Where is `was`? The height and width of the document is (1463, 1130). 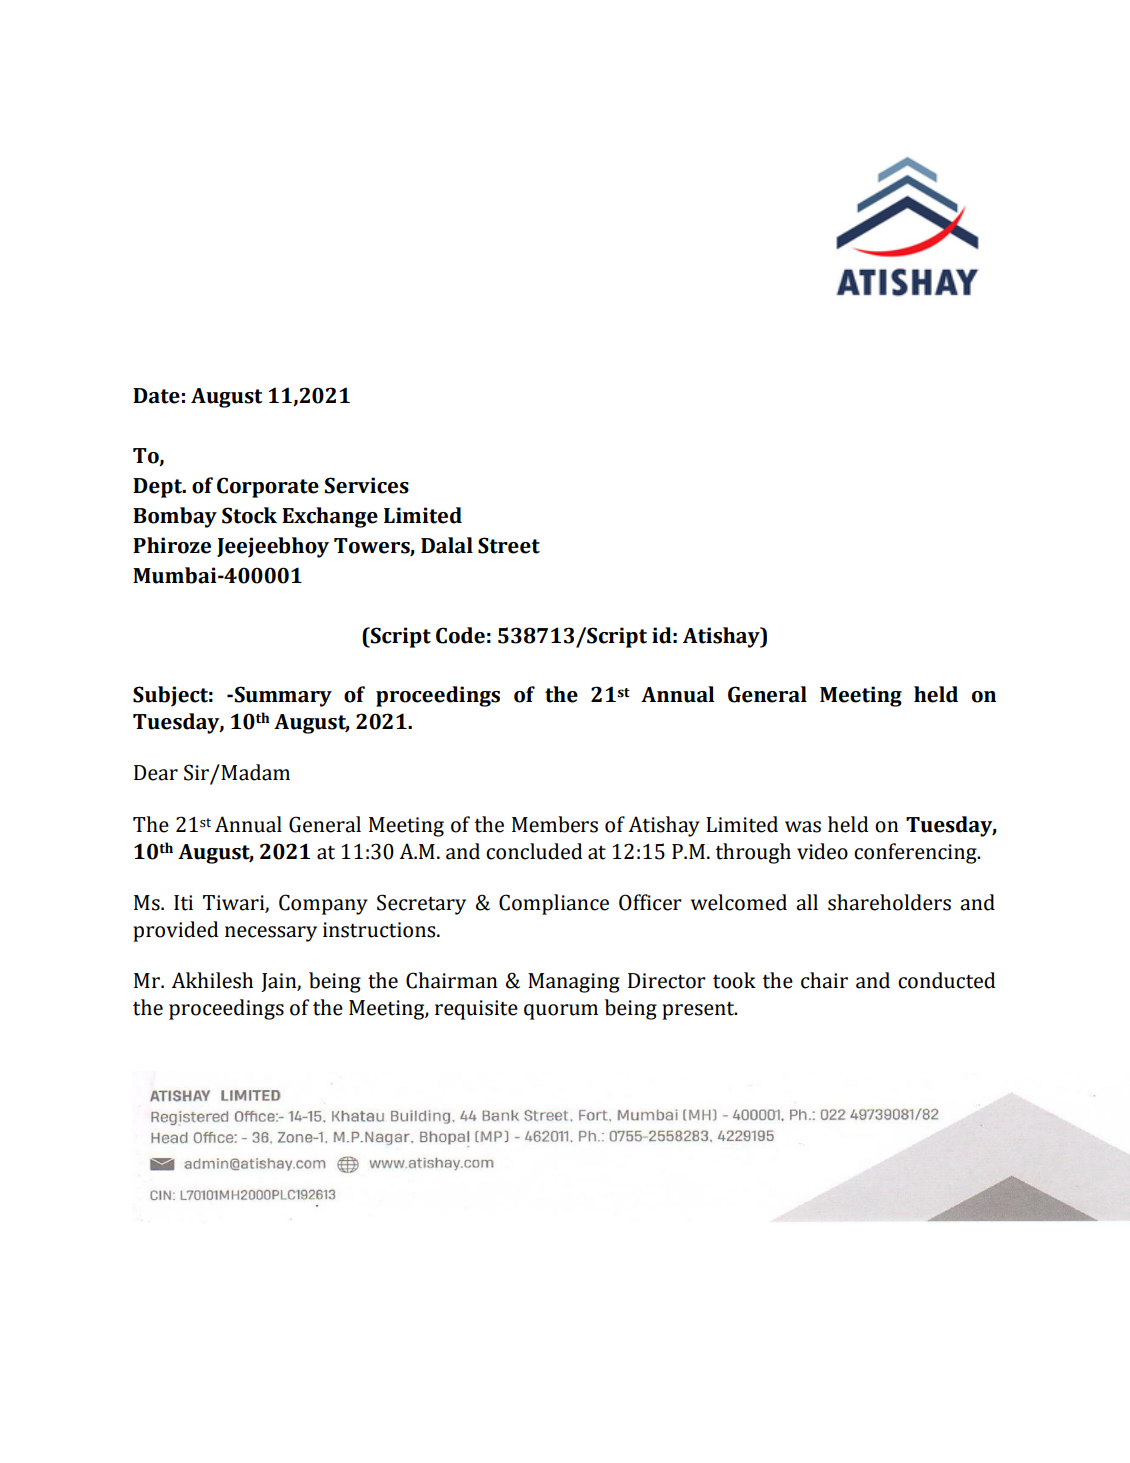 was is located at coordinates (803, 827).
